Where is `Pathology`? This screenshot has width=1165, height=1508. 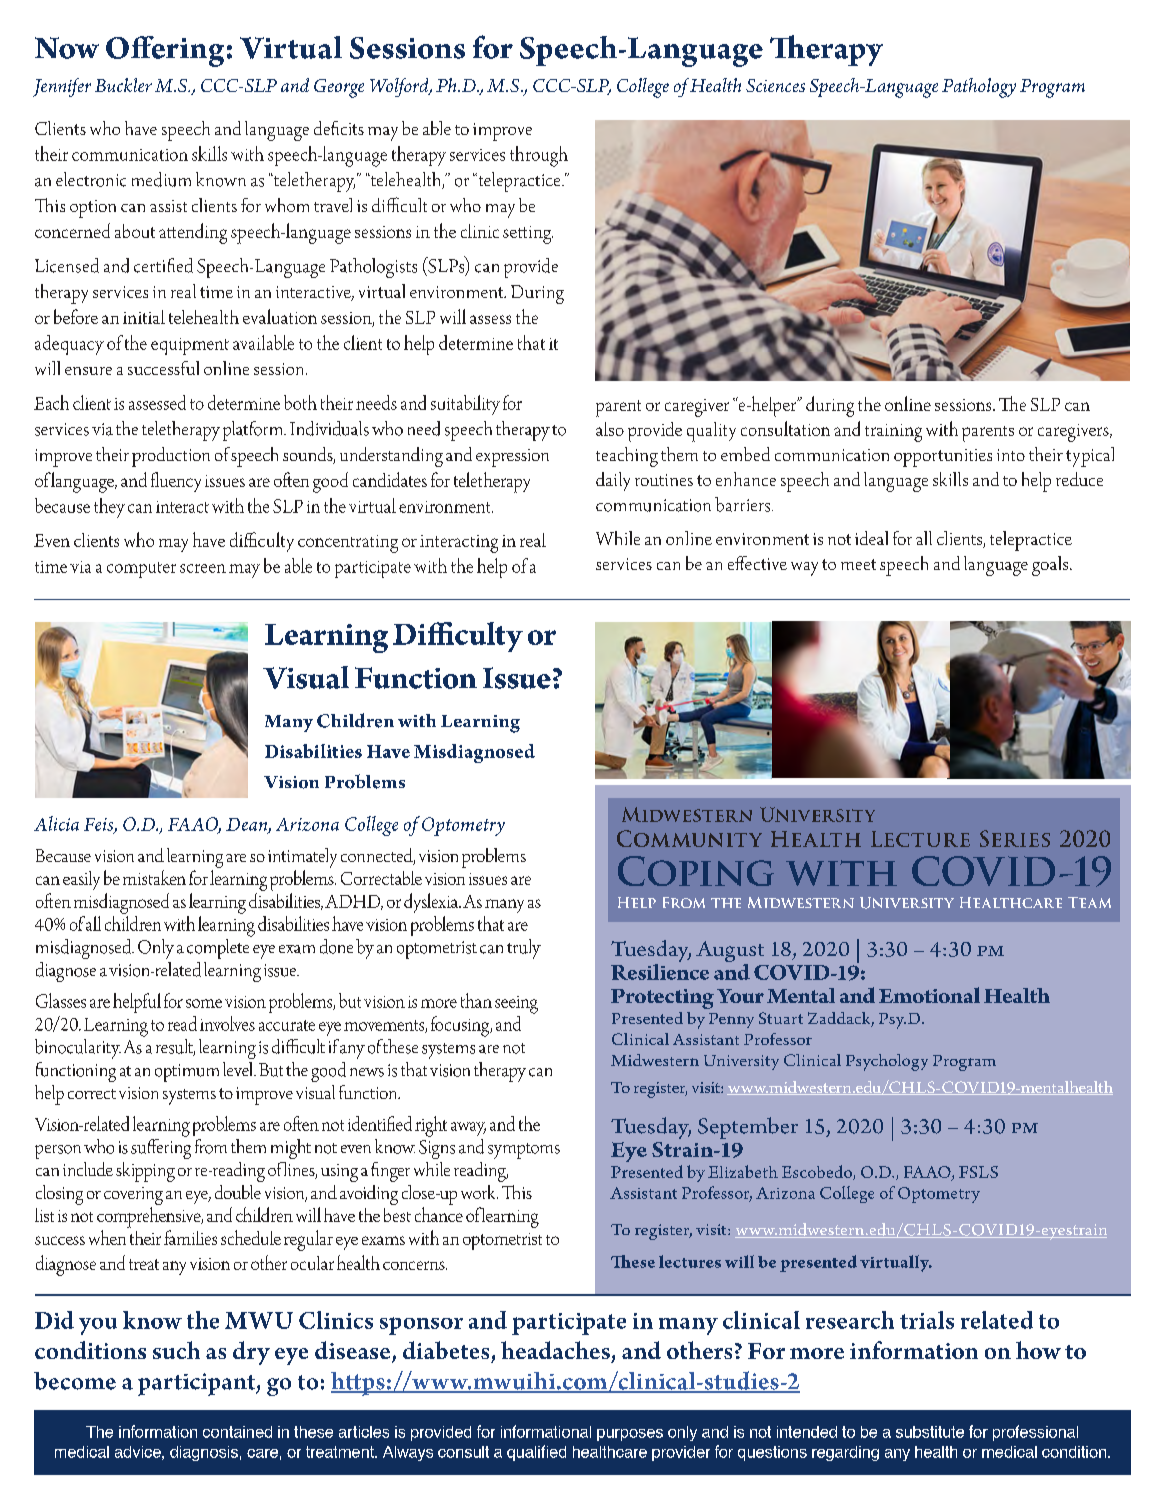
Pathology is located at coordinates (979, 88).
